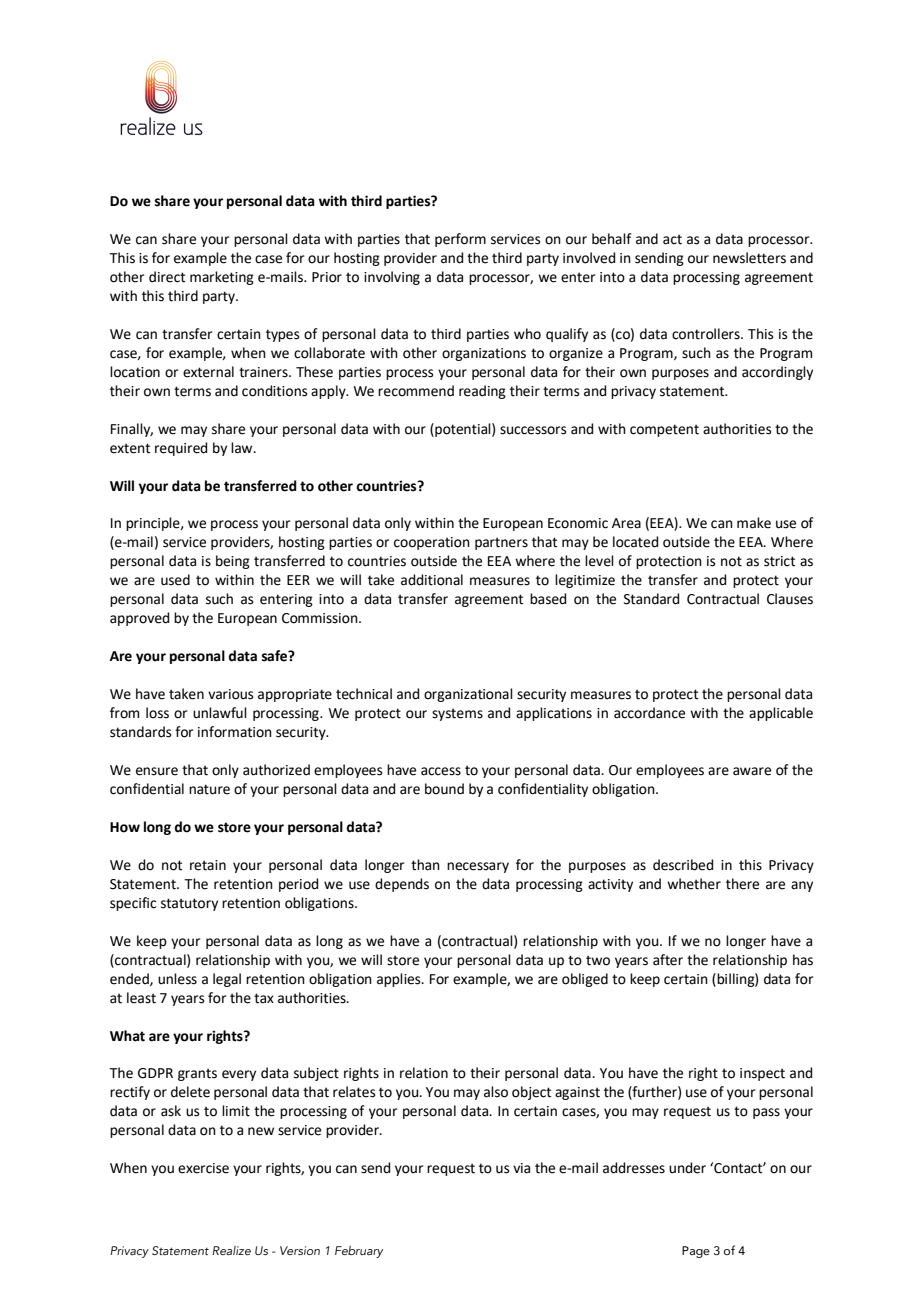  I want to click on required, so click(181, 449).
